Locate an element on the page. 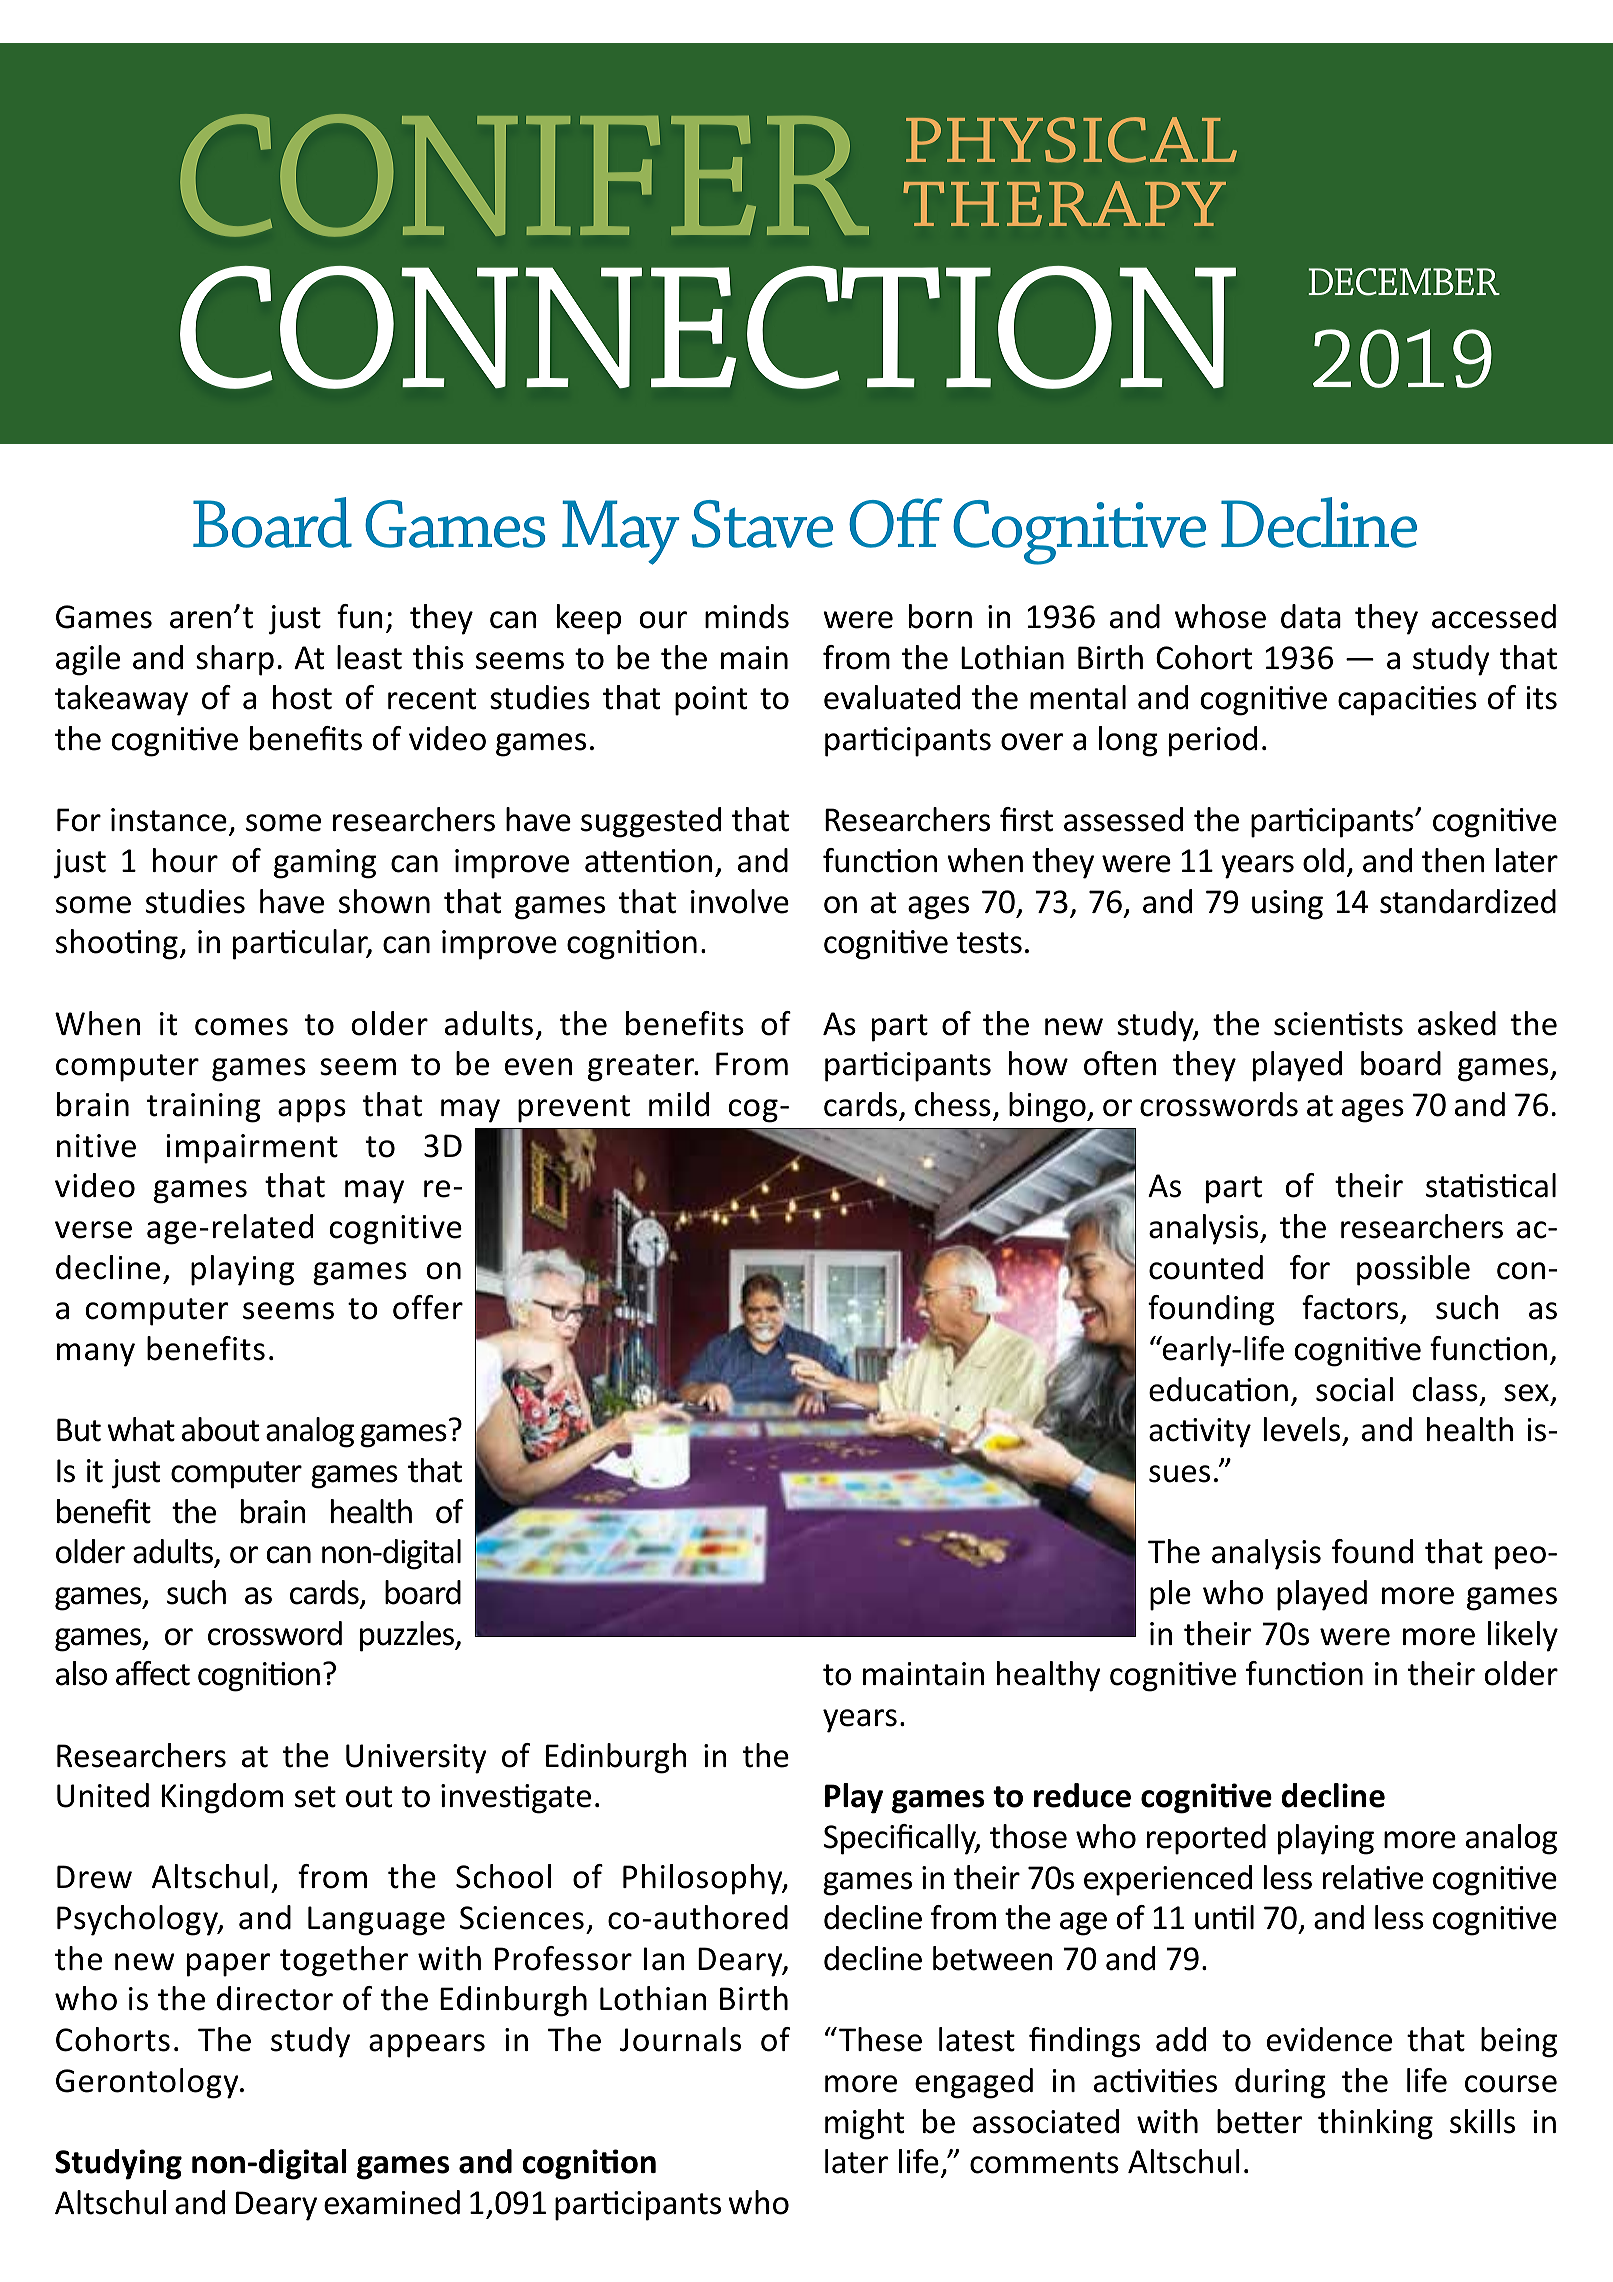  then is located at coordinates (1453, 860).
